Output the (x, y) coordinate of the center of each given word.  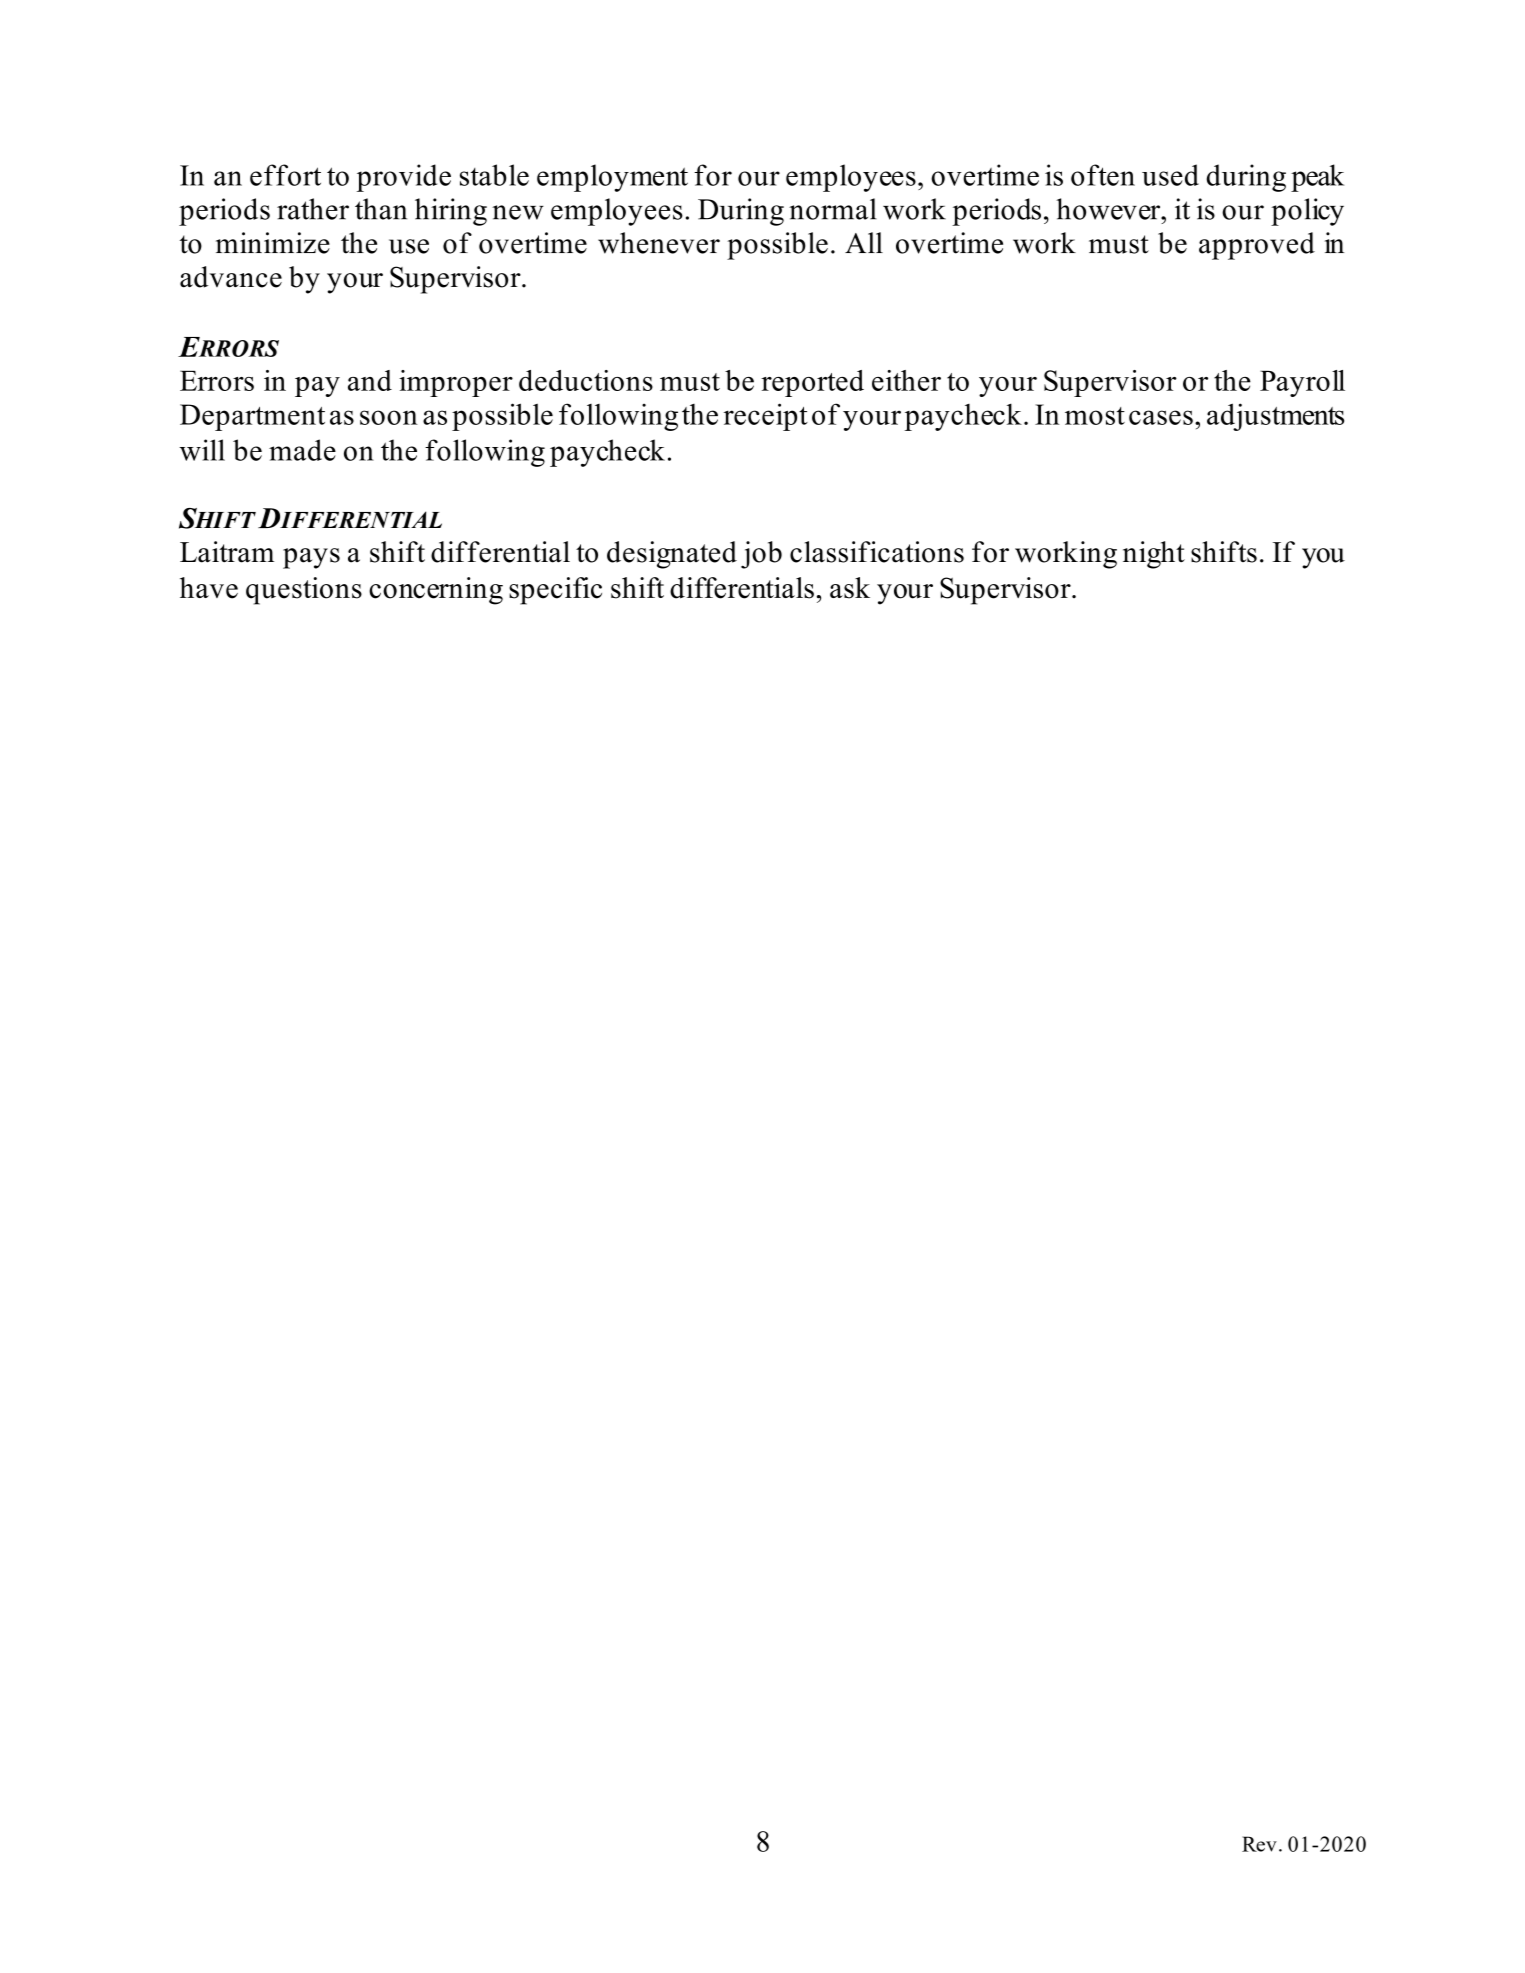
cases (1161, 417)
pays (311, 558)
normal (833, 209)
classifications (877, 552)
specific (555, 591)
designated (672, 555)
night (1154, 555)
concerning (436, 591)
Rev (1259, 1844)
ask (850, 588)
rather (313, 209)
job (761, 555)
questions (304, 591)
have (209, 588)
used (1170, 175)
